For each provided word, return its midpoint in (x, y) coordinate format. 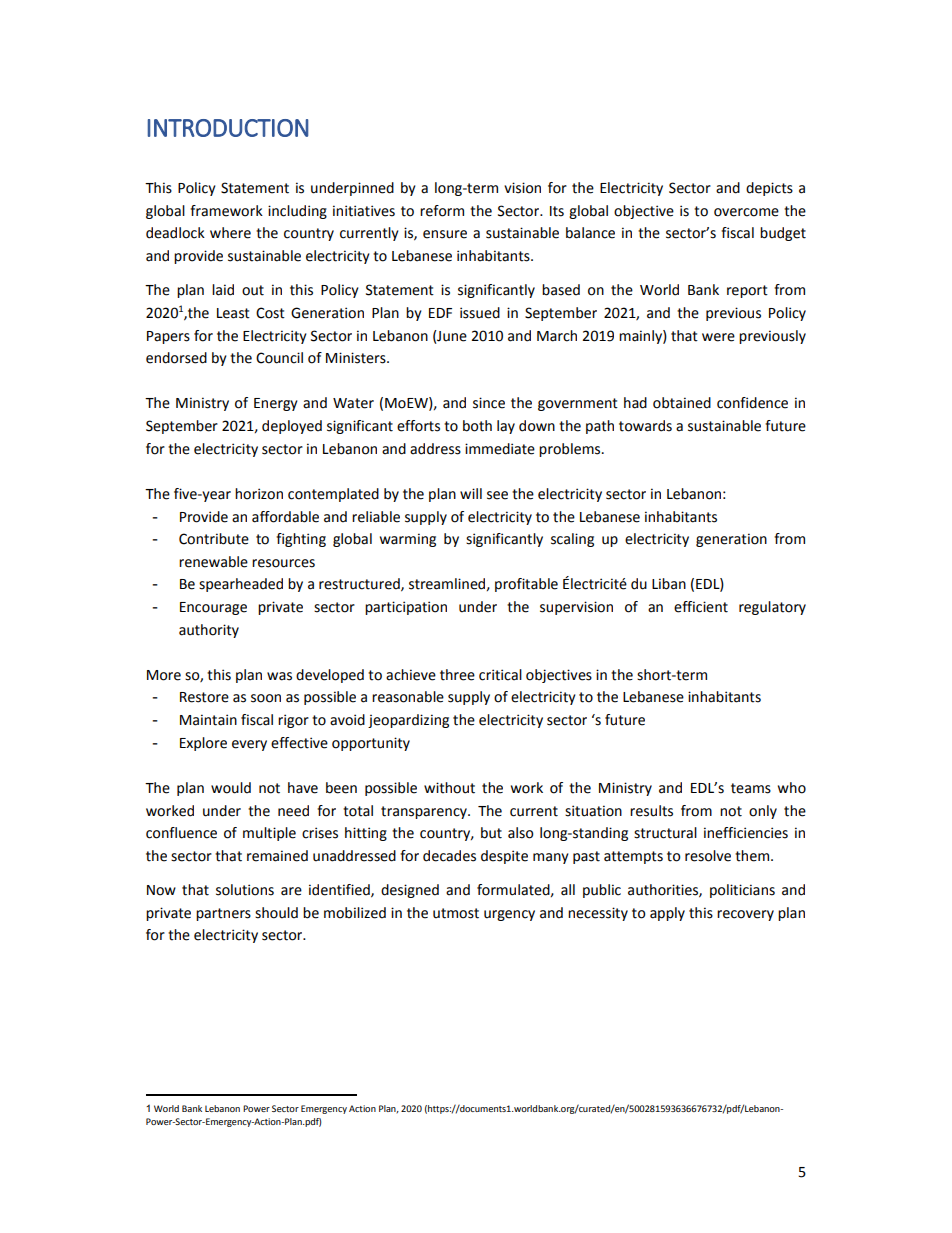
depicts (769, 189)
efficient (701, 607)
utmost (456, 913)
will (471, 493)
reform (442, 211)
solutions (245, 890)
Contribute (214, 539)
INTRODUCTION (228, 128)
